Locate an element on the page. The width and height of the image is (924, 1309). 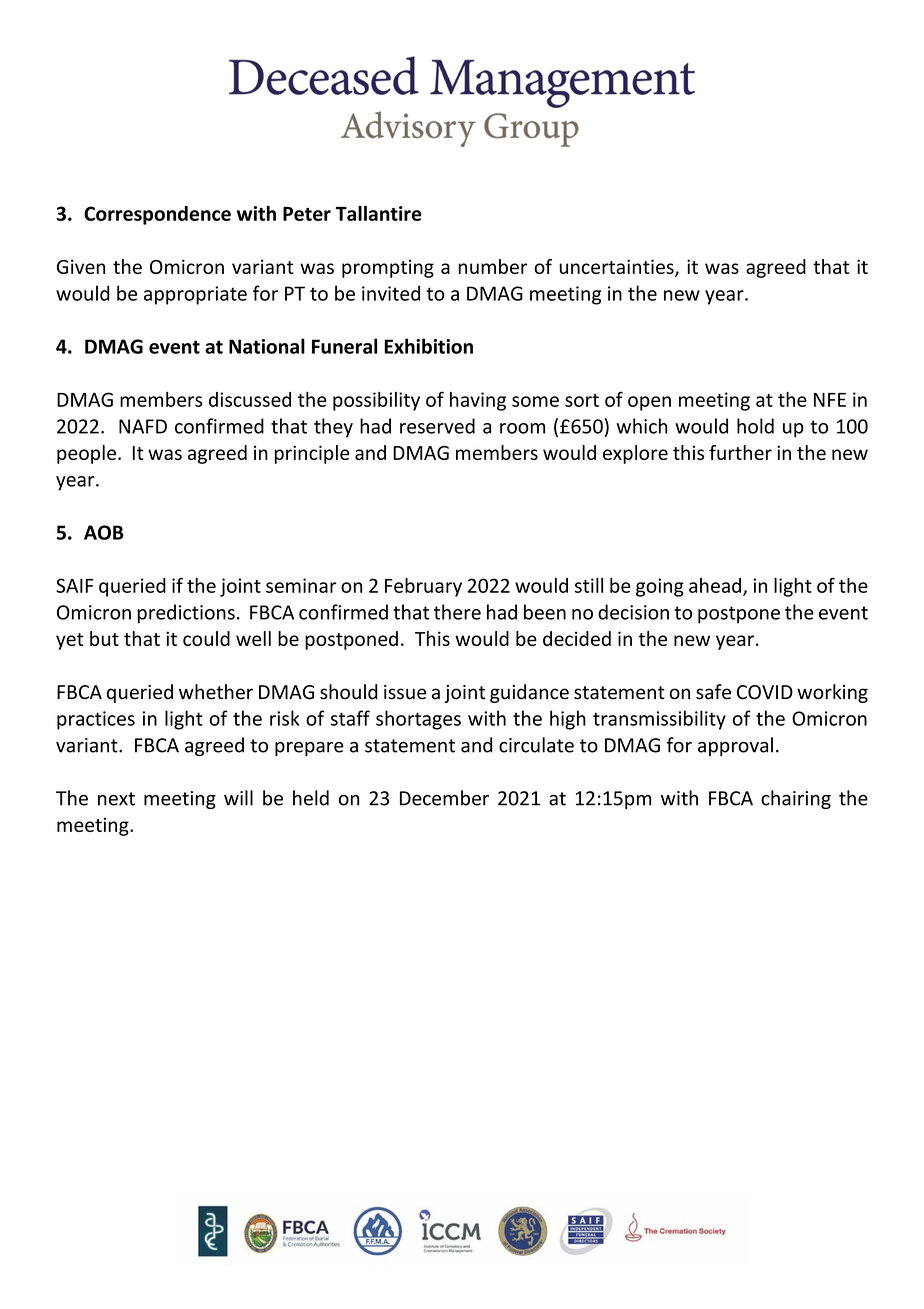
principle is located at coordinates (312, 454).
